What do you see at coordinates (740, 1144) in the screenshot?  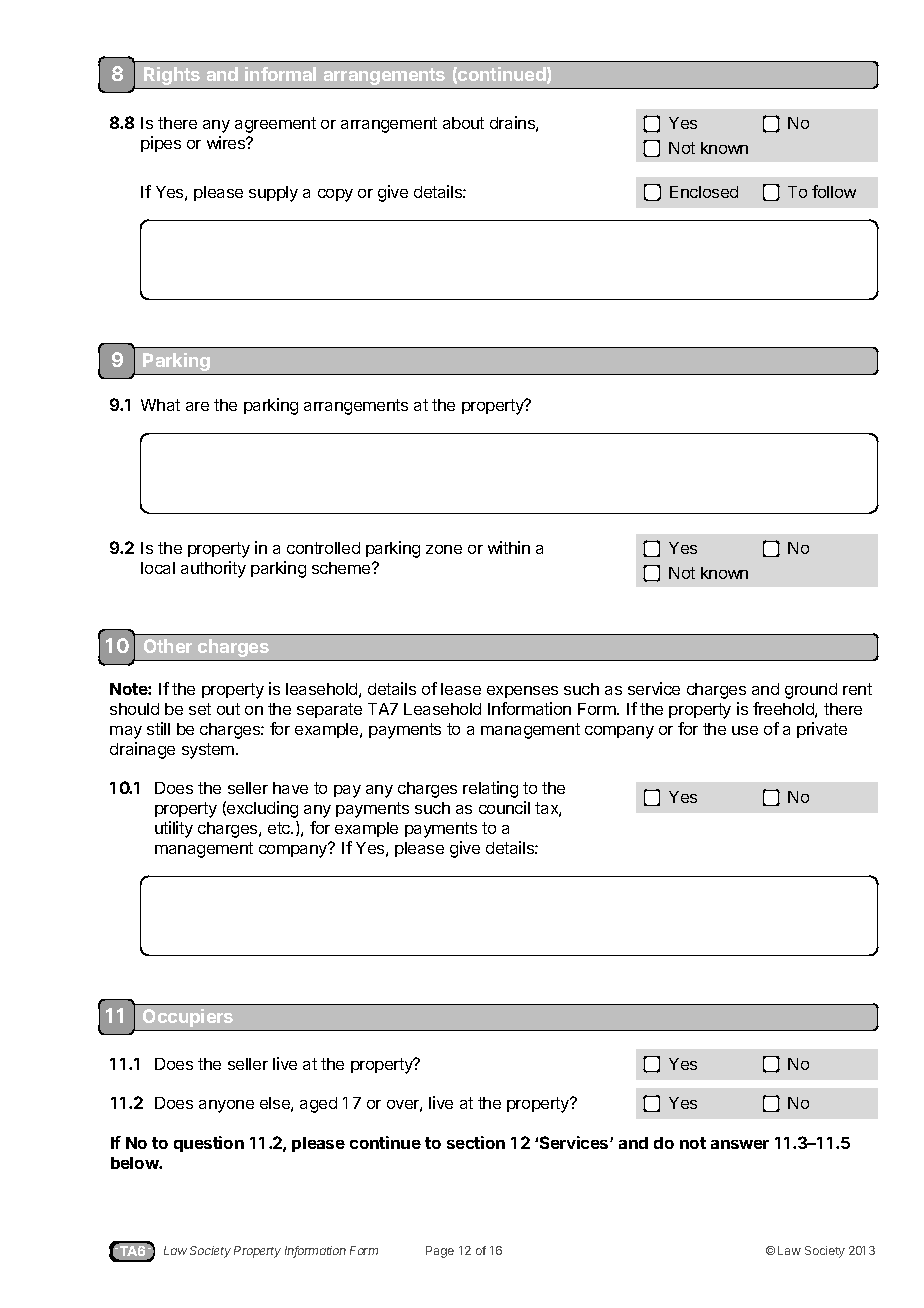 I see `answer` at bounding box center [740, 1144].
